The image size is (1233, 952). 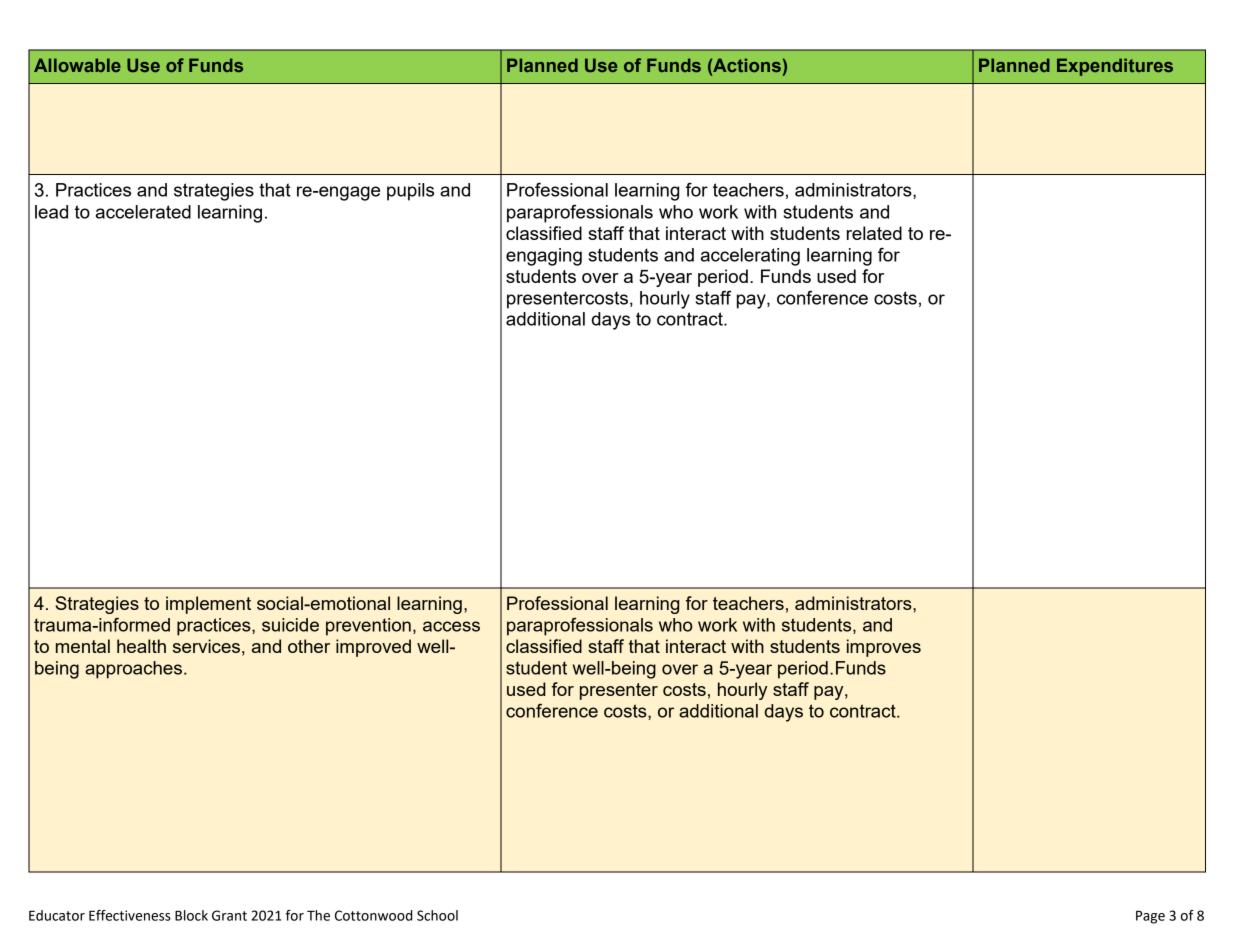 What do you see at coordinates (77, 65) in the screenshot?
I see `Allowable` at bounding box center [77, 65].
